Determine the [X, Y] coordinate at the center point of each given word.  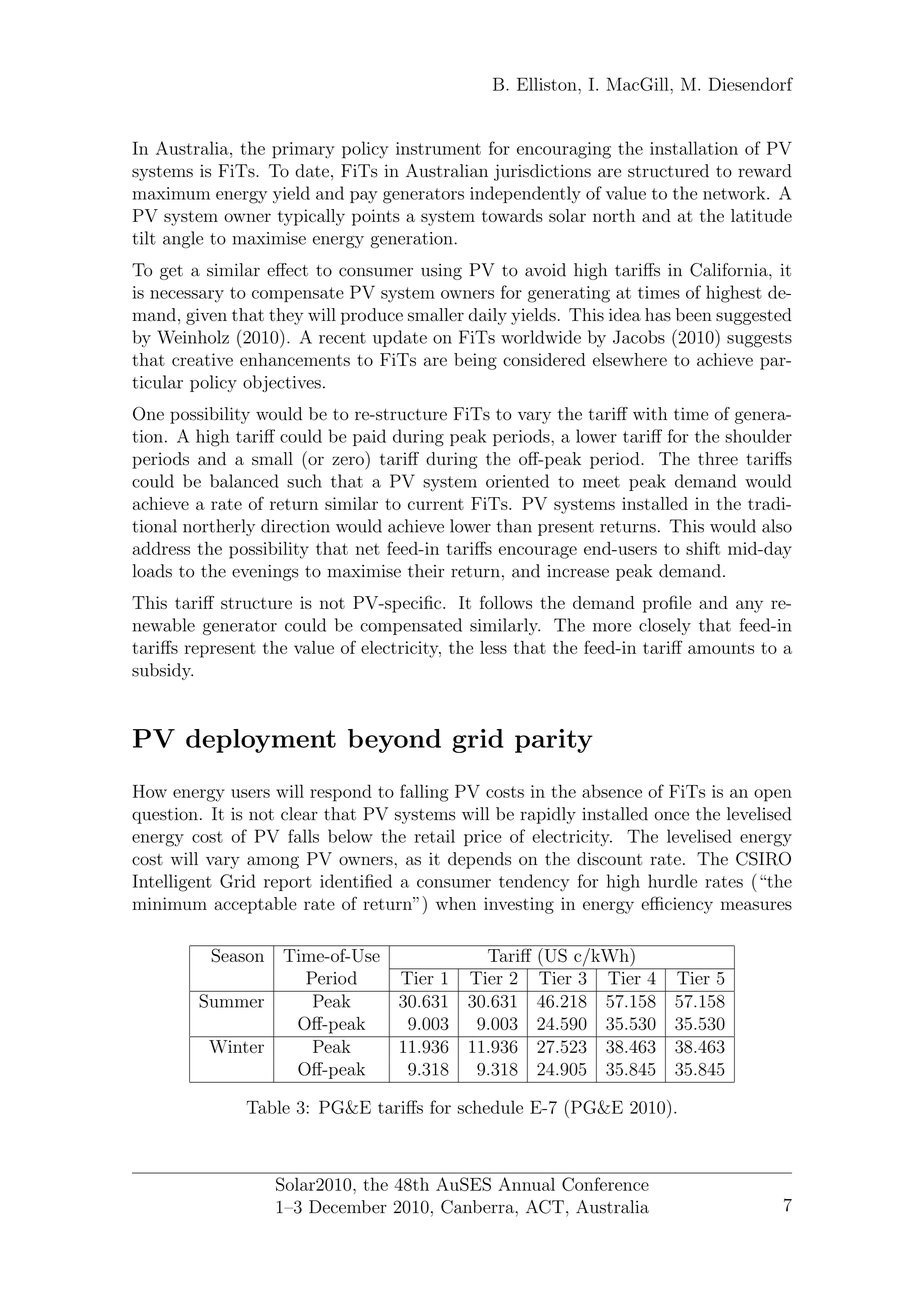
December [348, 1207]
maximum [171, 193]
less [493, 647]
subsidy [162, 671]
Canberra [478, 1207]
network [734, 193]
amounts [721, 648]
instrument [438, 148]
